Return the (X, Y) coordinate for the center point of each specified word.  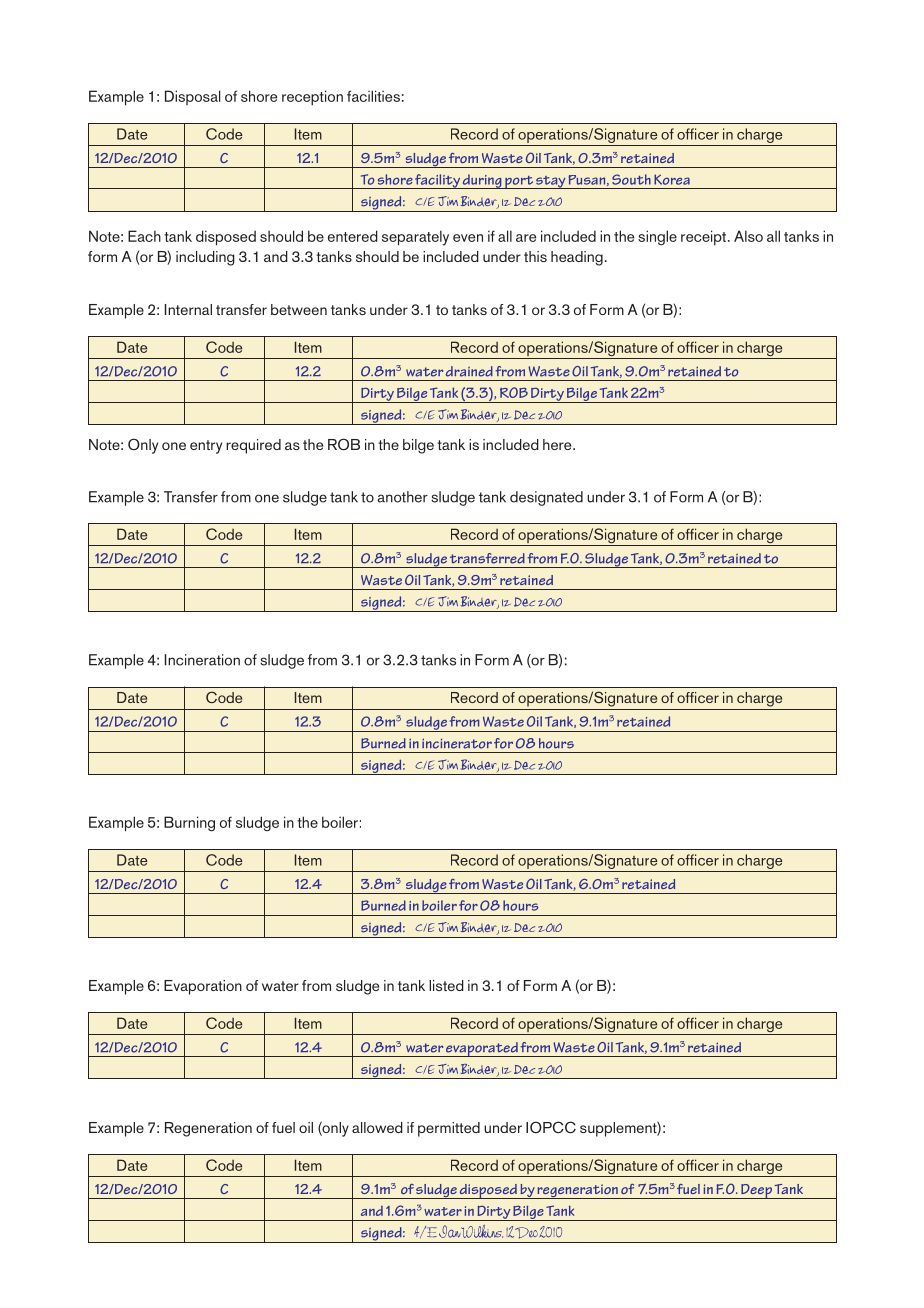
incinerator (457, 743)
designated (546, 498)
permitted (449, 1129)
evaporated (482, 1049)
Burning (189, 823)
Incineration (202, 660)
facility (437, 181)
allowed (377, 1127)
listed (446, 985)
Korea (672, 179)
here (558, 444)
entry (206, 447)
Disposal (192, 97)
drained (469, 371)
